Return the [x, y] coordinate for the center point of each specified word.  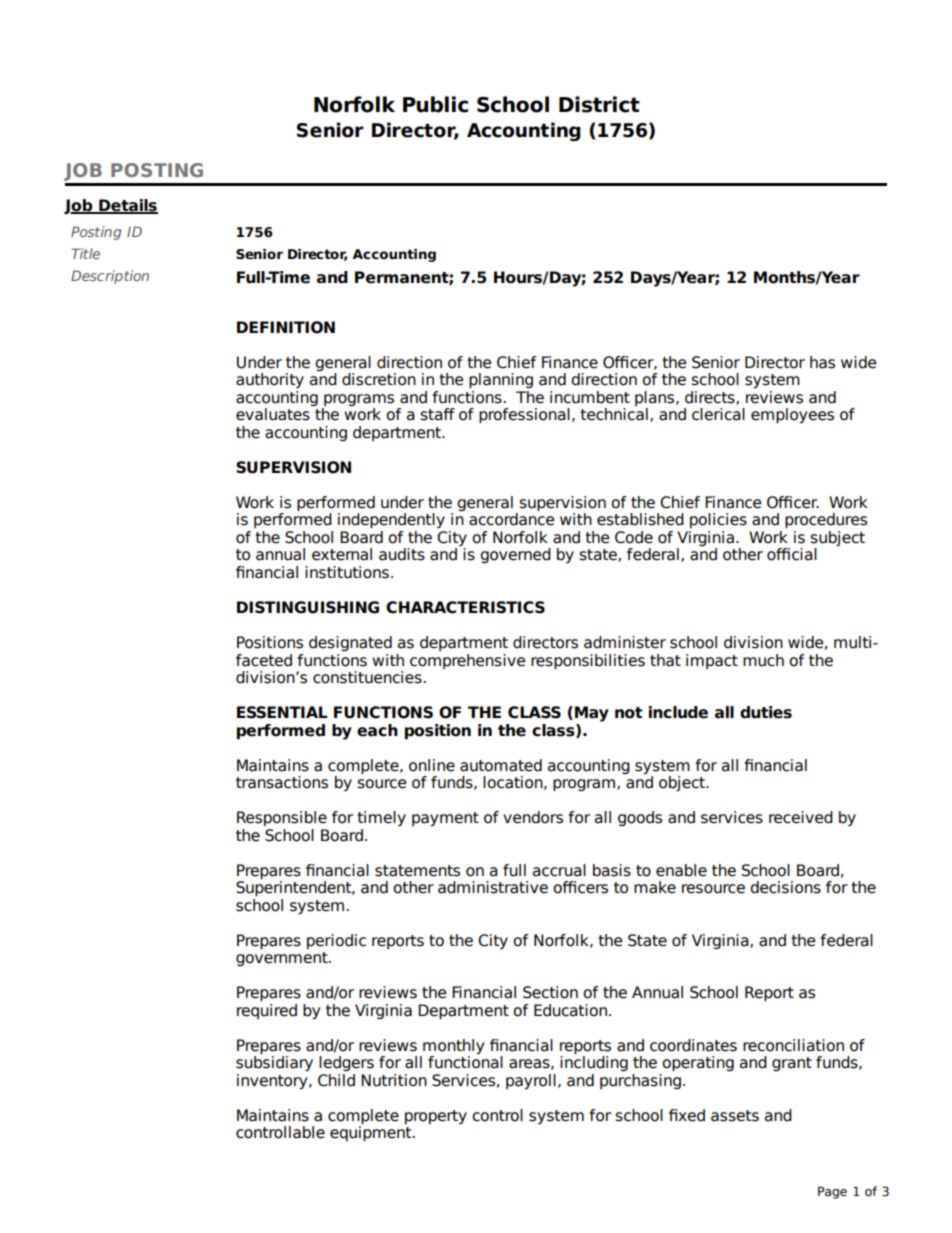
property [436, 1117]
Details [127, 206]
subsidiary [274, 1063]
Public [435, 104]
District [599, 104]
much [763, 660]
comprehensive [467, 661]
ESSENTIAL [282, 712]
